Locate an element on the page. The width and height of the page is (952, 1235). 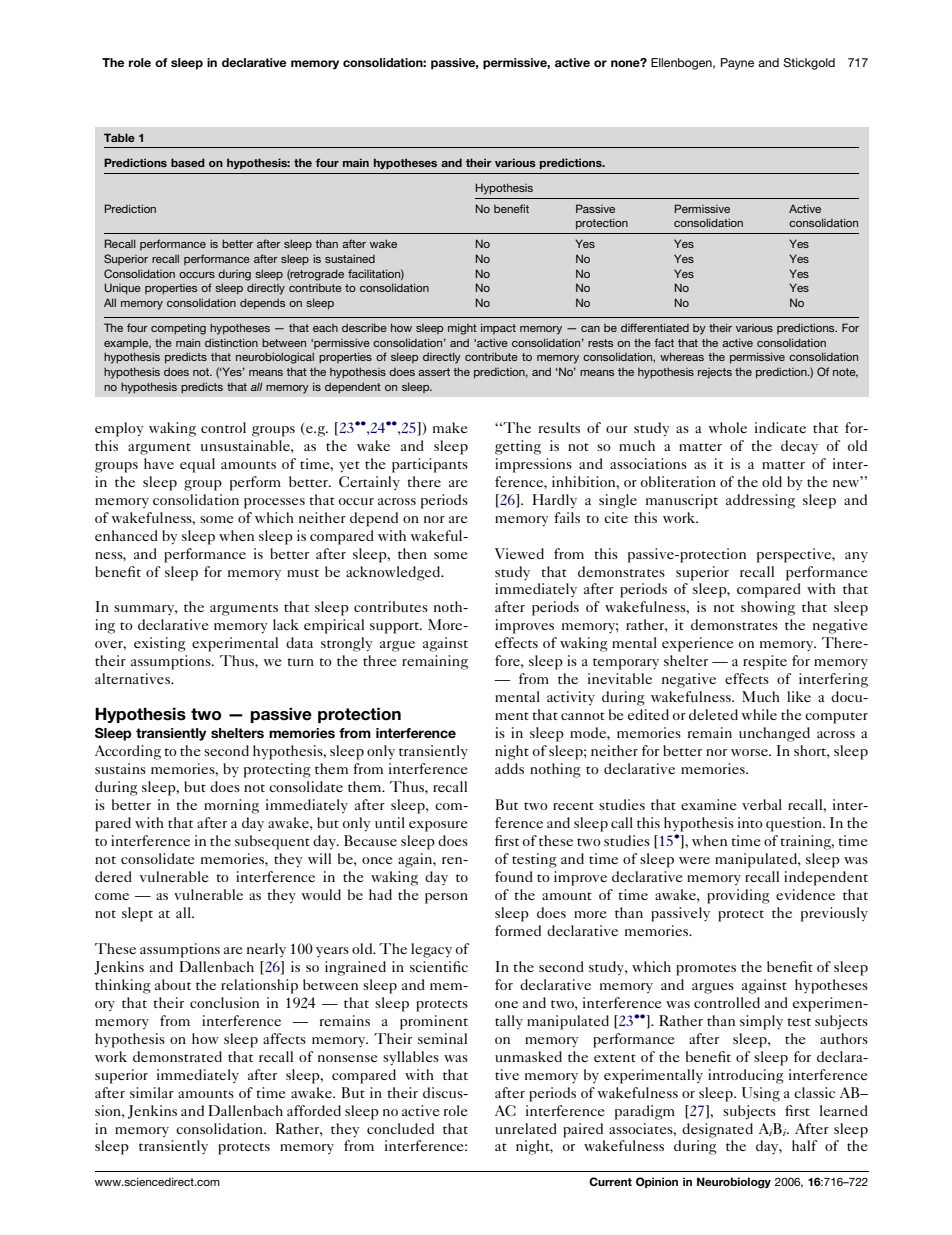
similar is located at coordinates (152, 1092).
